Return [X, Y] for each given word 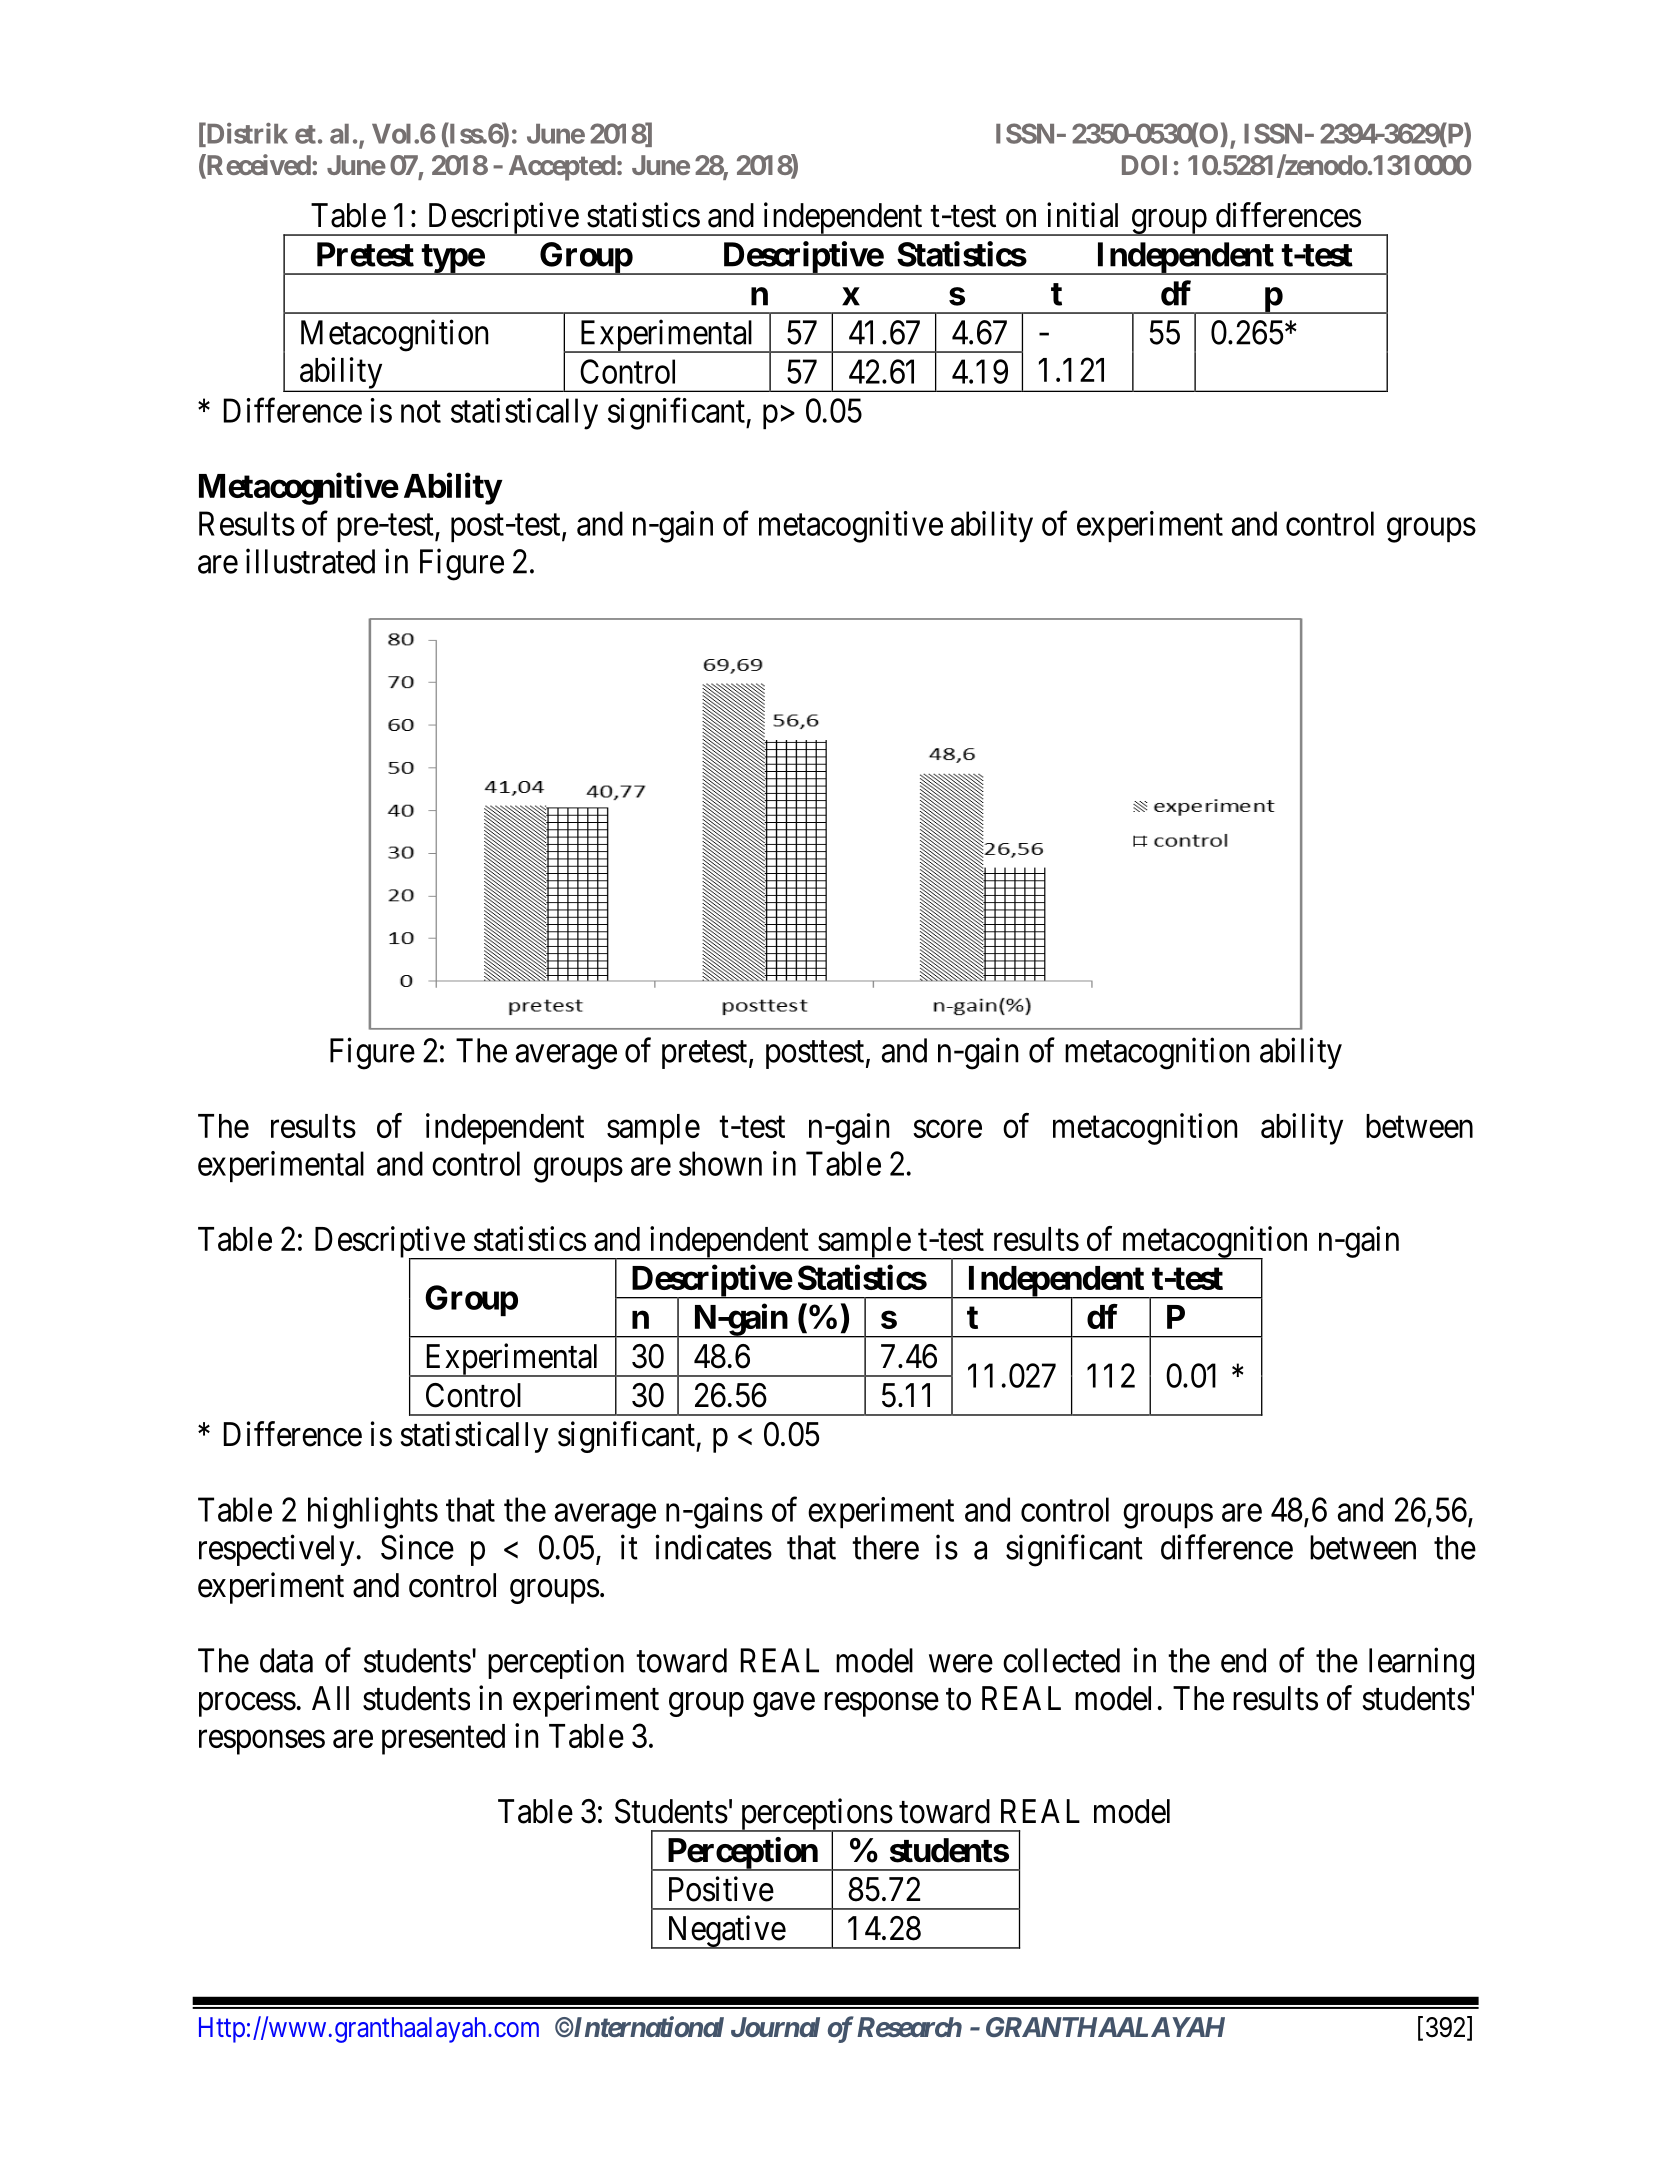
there [885, 1547]
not [421, 412]
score [947, 1129]
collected [1061, 1660]
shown [720, 1163]
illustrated [310, 561]
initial [1082, 215]
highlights [373, 1513]
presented [443, 1739]
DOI [1144, 165]
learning [1421, 1663]
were [961, 1664]
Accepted [562, 168]
